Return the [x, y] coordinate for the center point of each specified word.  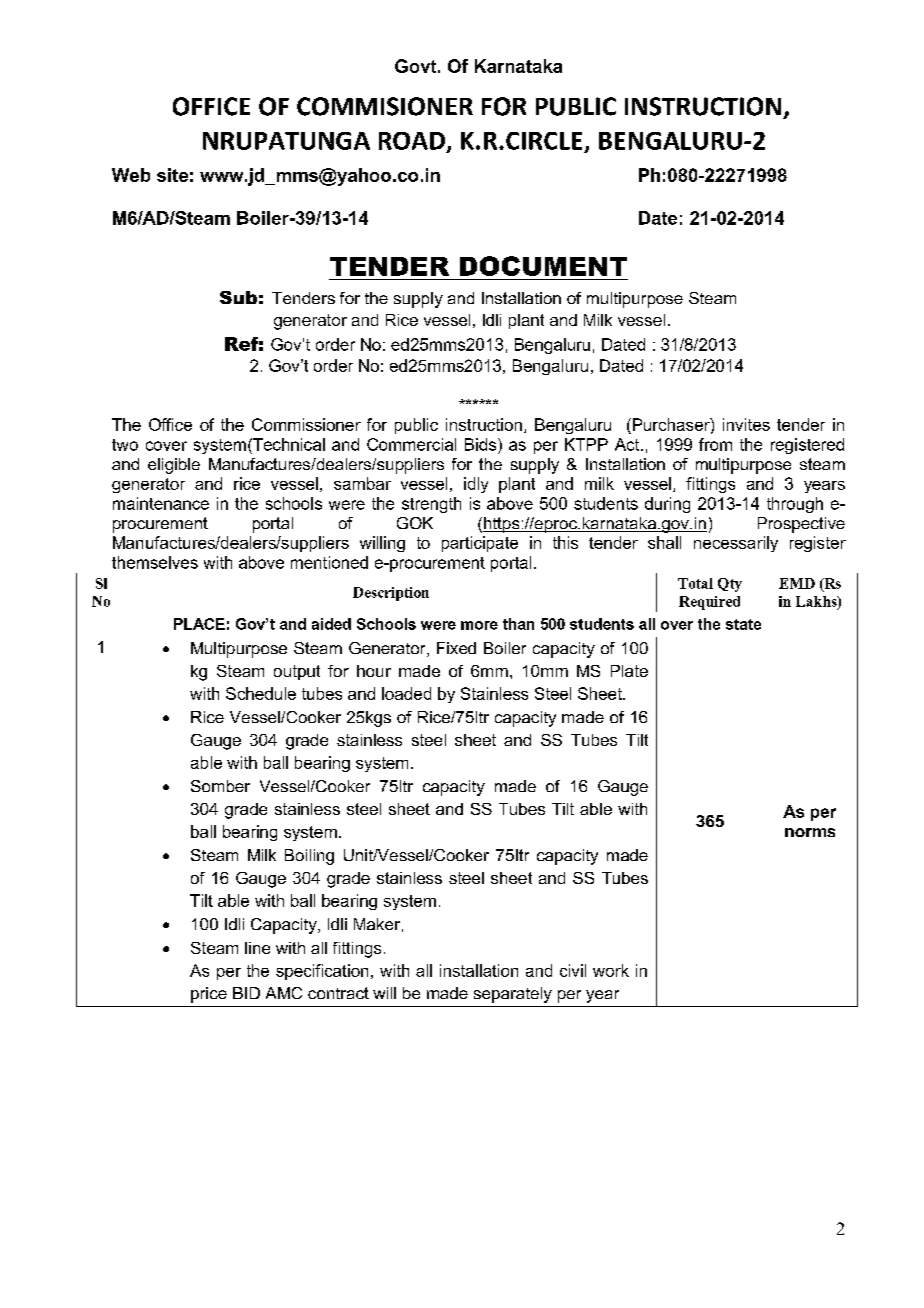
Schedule [261, 693]
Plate [629, 671]
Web [131, 175]
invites [746, 424]
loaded [406, 693]
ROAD [412, 141]
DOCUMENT [543, 266]
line [257, 948]
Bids [482, 444]
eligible [174, 466]
